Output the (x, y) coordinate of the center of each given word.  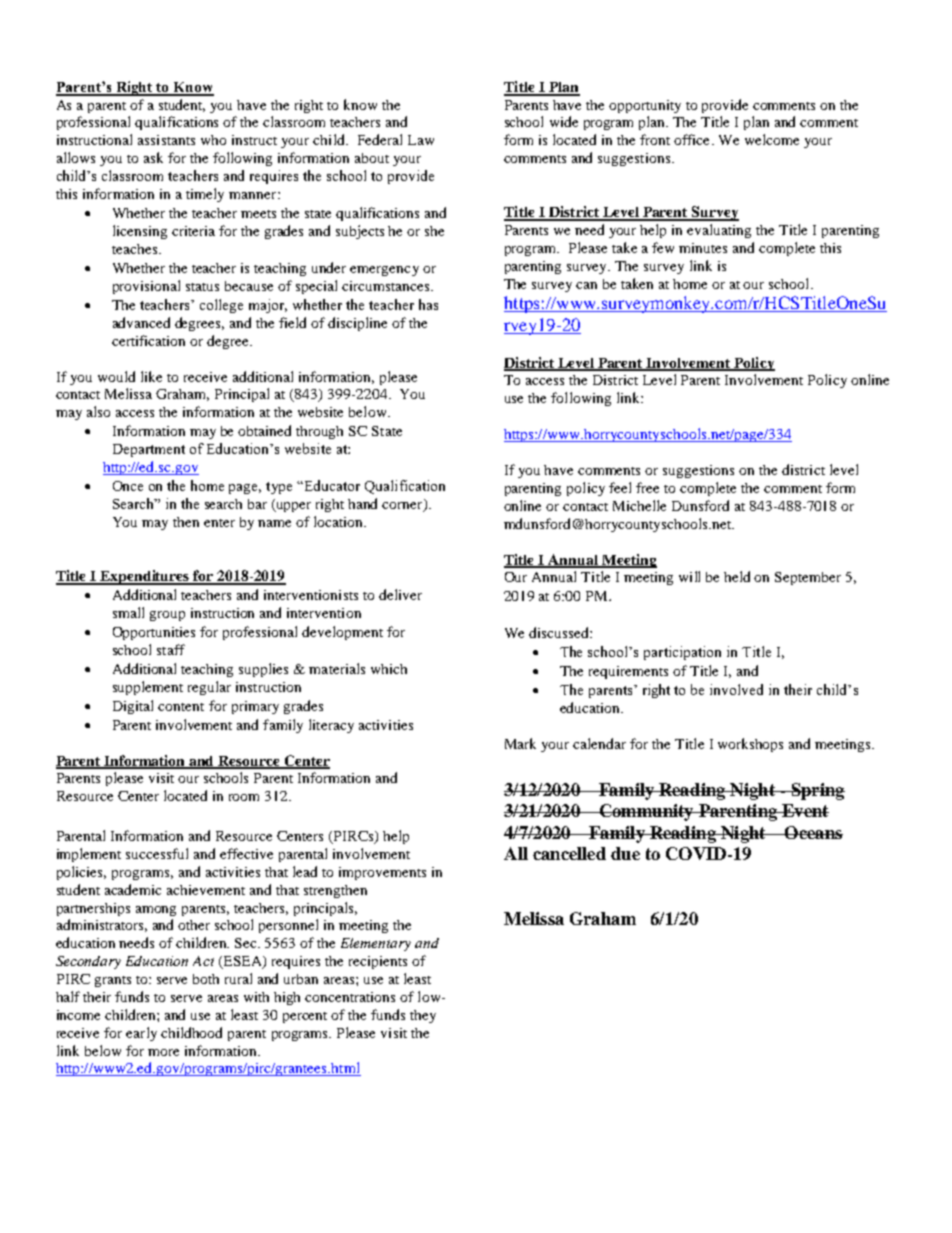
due (625, 853)
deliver (400, 594)
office (693, 139)
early (141, 1034)
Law (421, 140)
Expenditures (145, 577)
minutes (703, 248)
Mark (520, 743)
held (737, 576)
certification (148, 340)
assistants (166, 140)
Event (804, 810)
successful (157, 853)
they (423, 1016)
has (428, 304)
